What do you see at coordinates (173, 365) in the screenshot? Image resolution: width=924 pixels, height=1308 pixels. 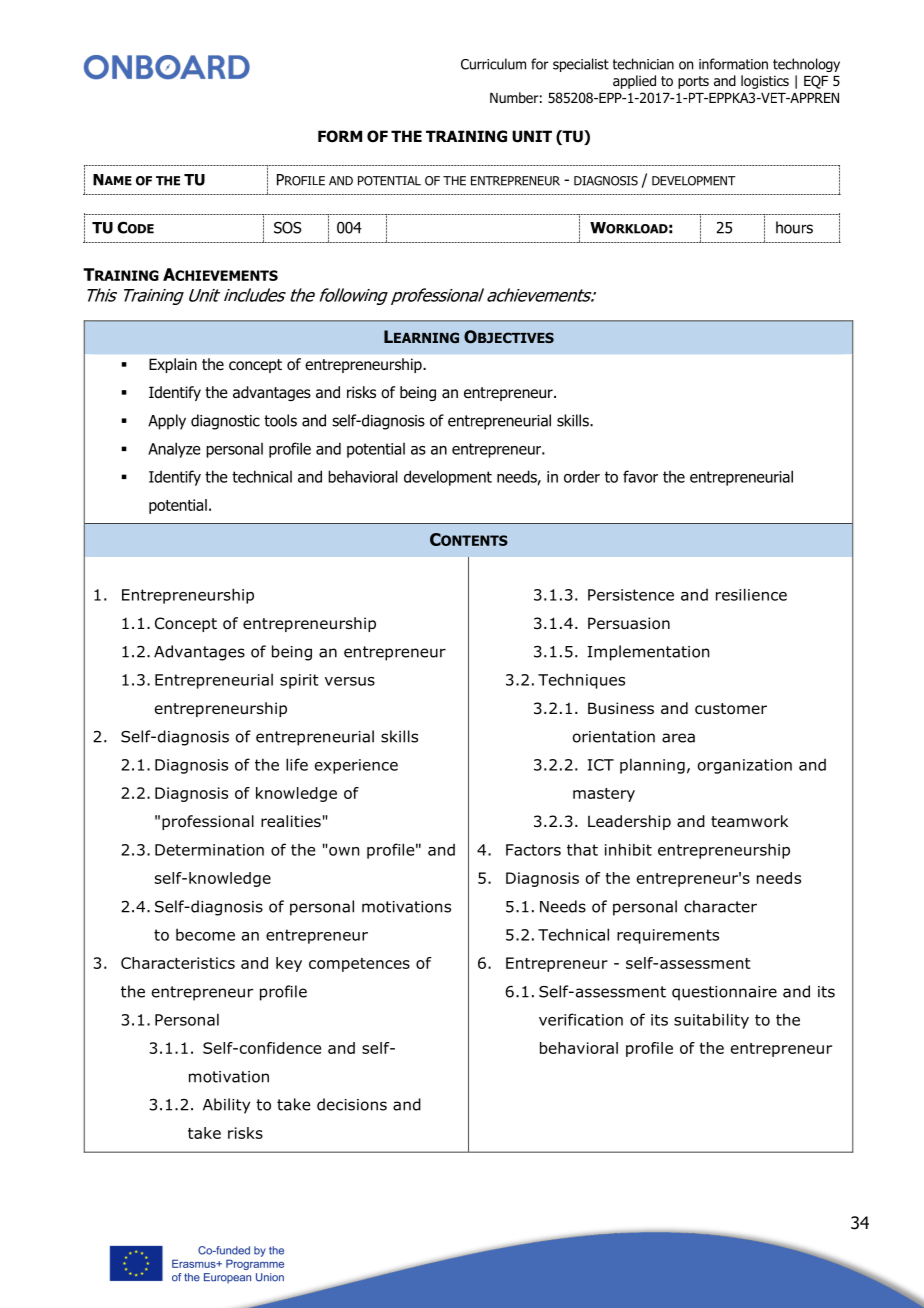 I see `Explain` at bounding box center [173, 365].
